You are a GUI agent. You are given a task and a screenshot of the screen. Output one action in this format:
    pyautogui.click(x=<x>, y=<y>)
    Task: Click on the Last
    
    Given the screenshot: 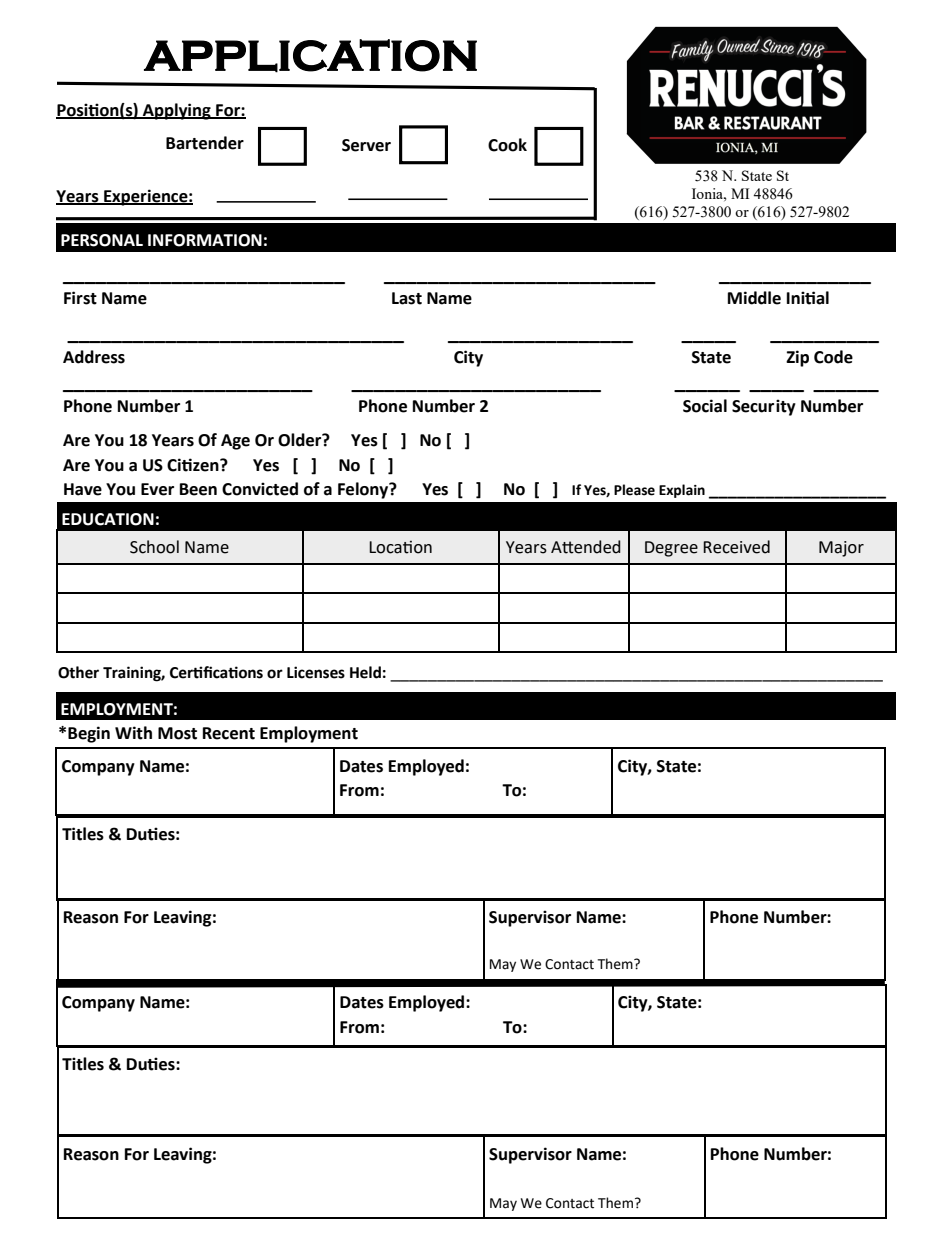 What is the action you would take?
    pyautogui.click(x=407, y=298)
